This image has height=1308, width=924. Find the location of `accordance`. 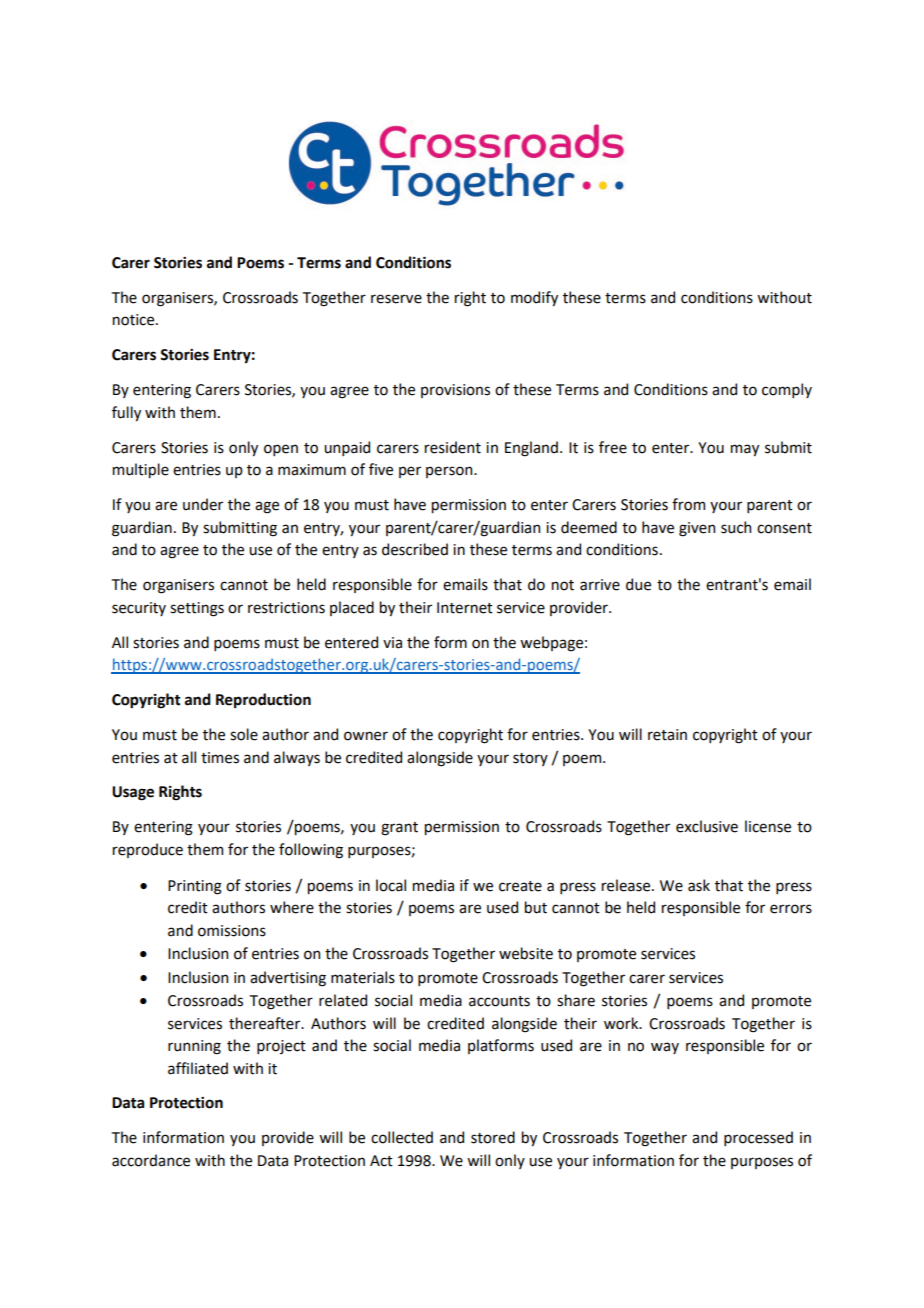

accordance is located at coordinates (151, 1160).
